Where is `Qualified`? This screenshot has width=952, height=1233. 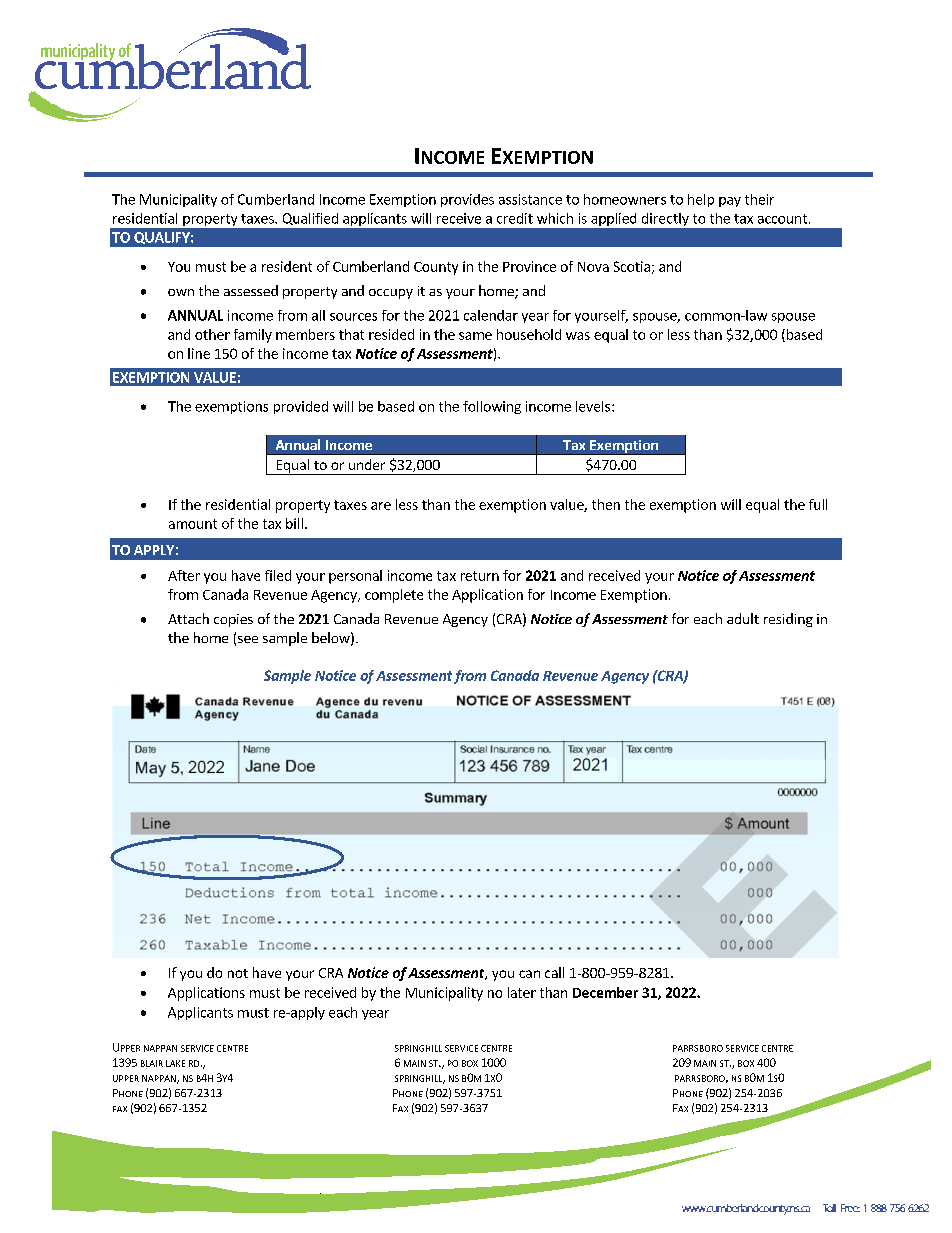
Qualified is located at coordinates (310, 219).
